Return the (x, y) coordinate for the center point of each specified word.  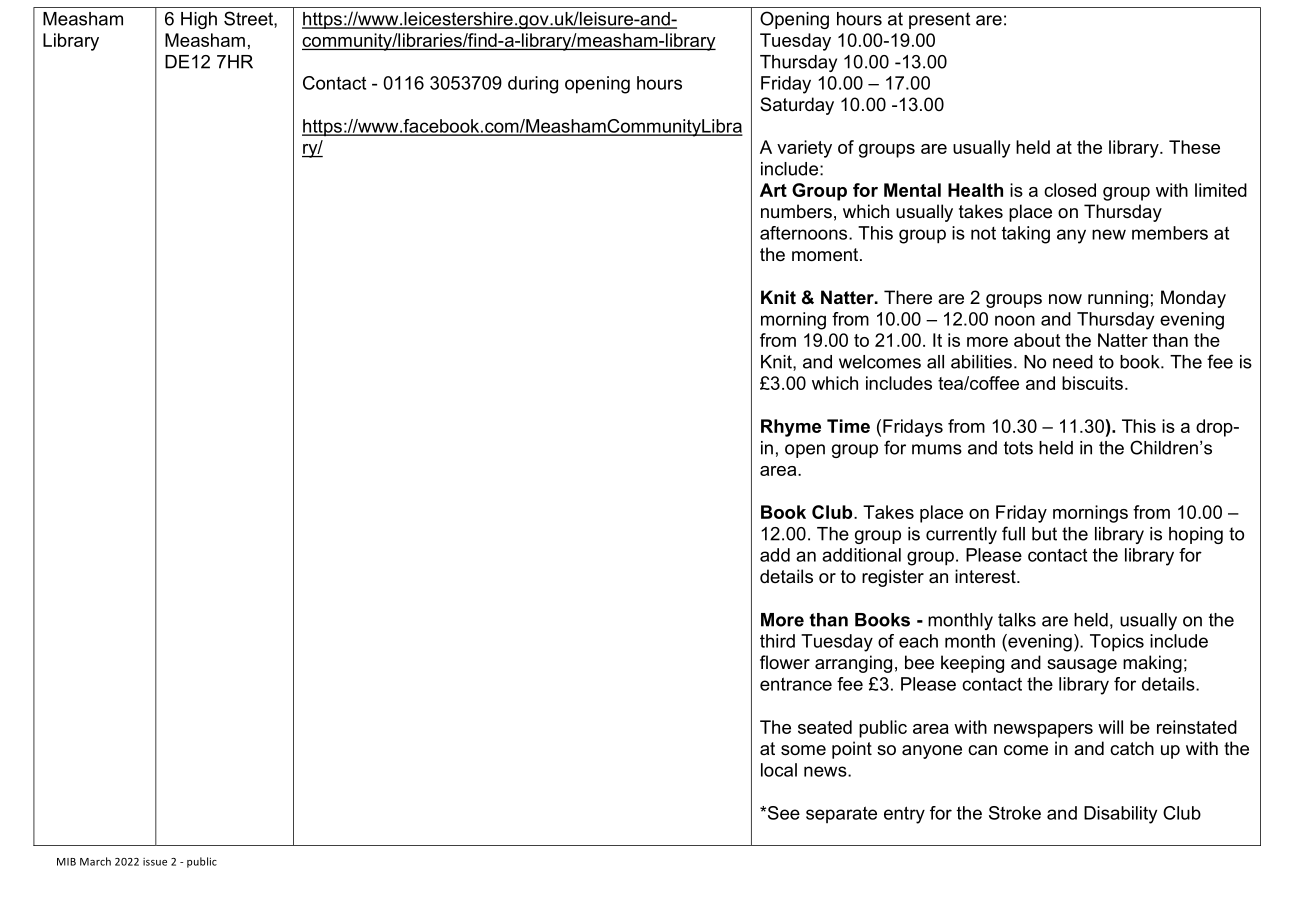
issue (155, 862)
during (533, 85)
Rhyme (791, 428)
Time (848, 426)
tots (1018, 448)
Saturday (797, 106)
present (939, 20)
